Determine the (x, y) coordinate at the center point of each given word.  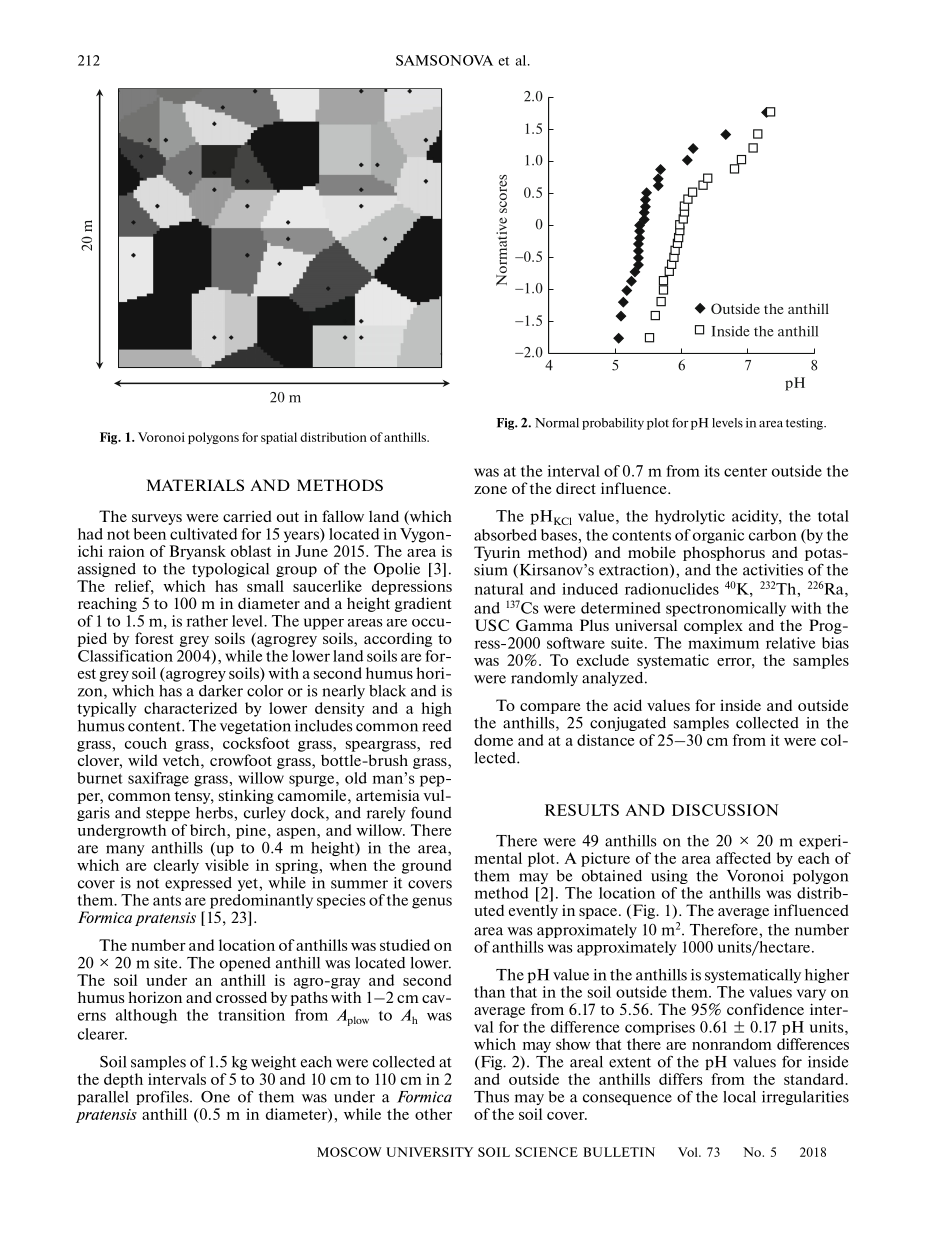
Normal (557, 423)
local (739, 1097)
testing (805, 424)
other (433, 1114)
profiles (163, 1097)
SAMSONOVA (444, 60)
